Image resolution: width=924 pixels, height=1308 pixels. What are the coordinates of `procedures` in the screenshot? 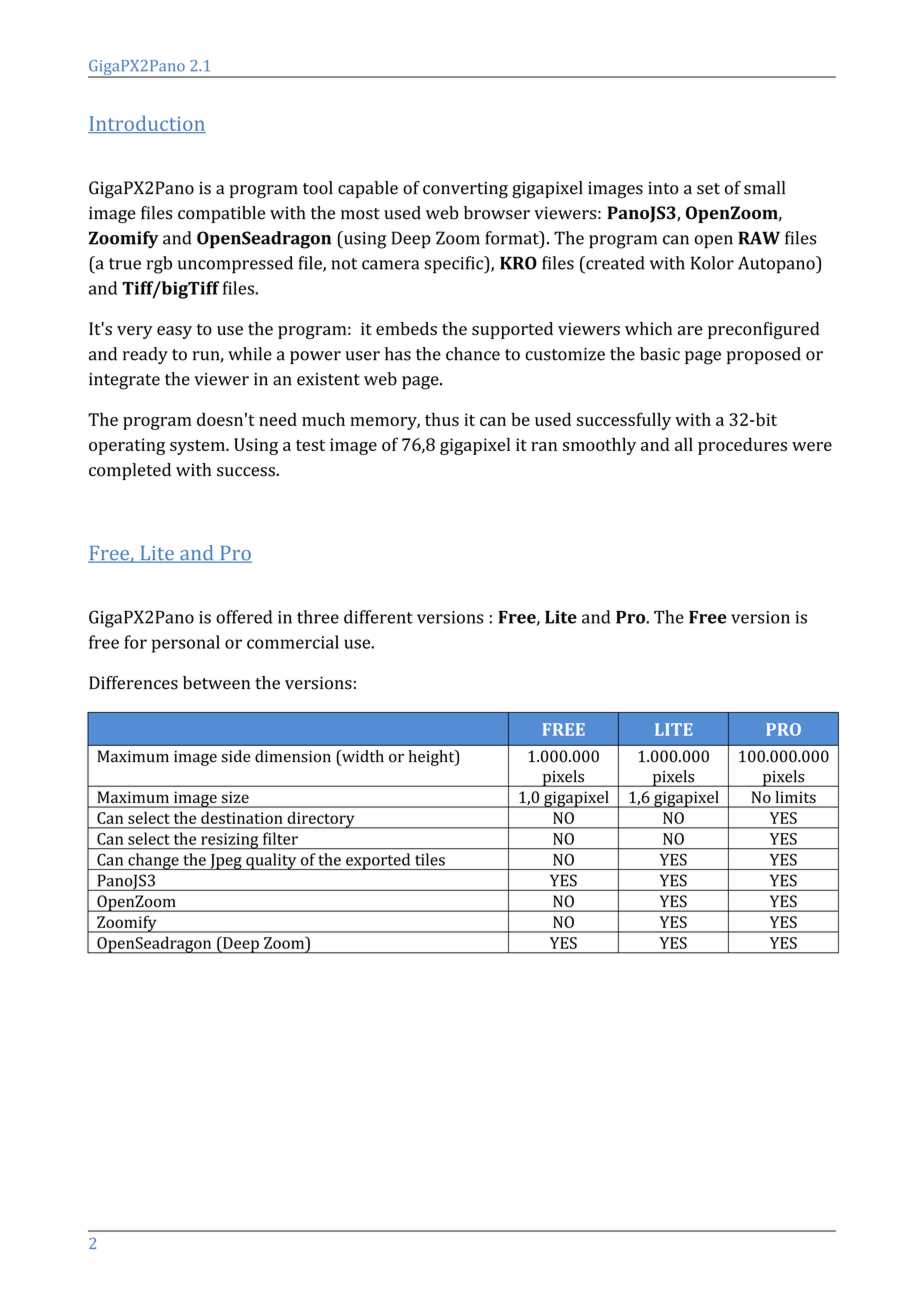 It's located at (742, 446).
